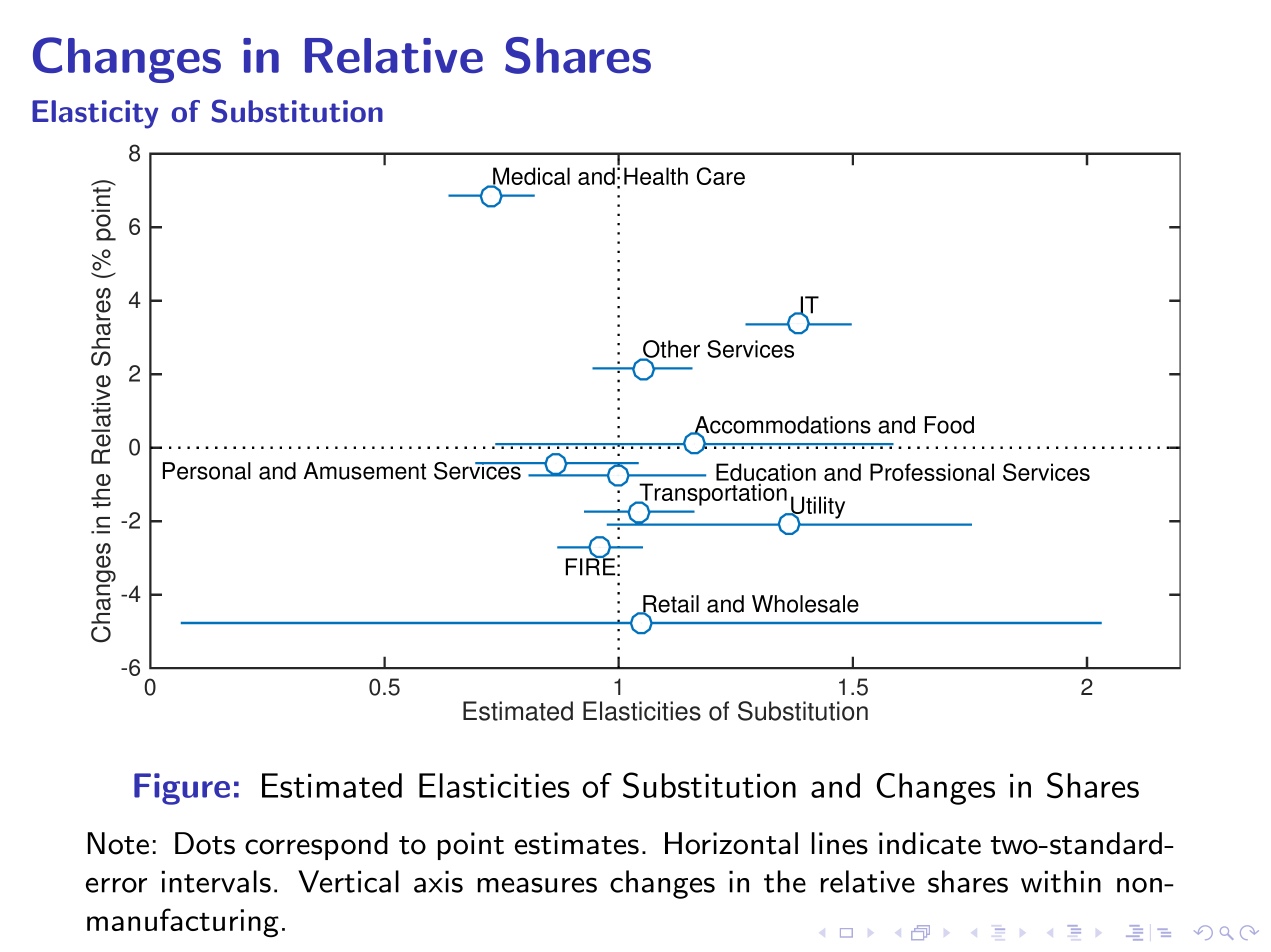 This screenshot has width=1271, height=952. What do you see at coordinates (530, 177) in the screenshot?
I see `Medical` at bounding box center [530, 177].
